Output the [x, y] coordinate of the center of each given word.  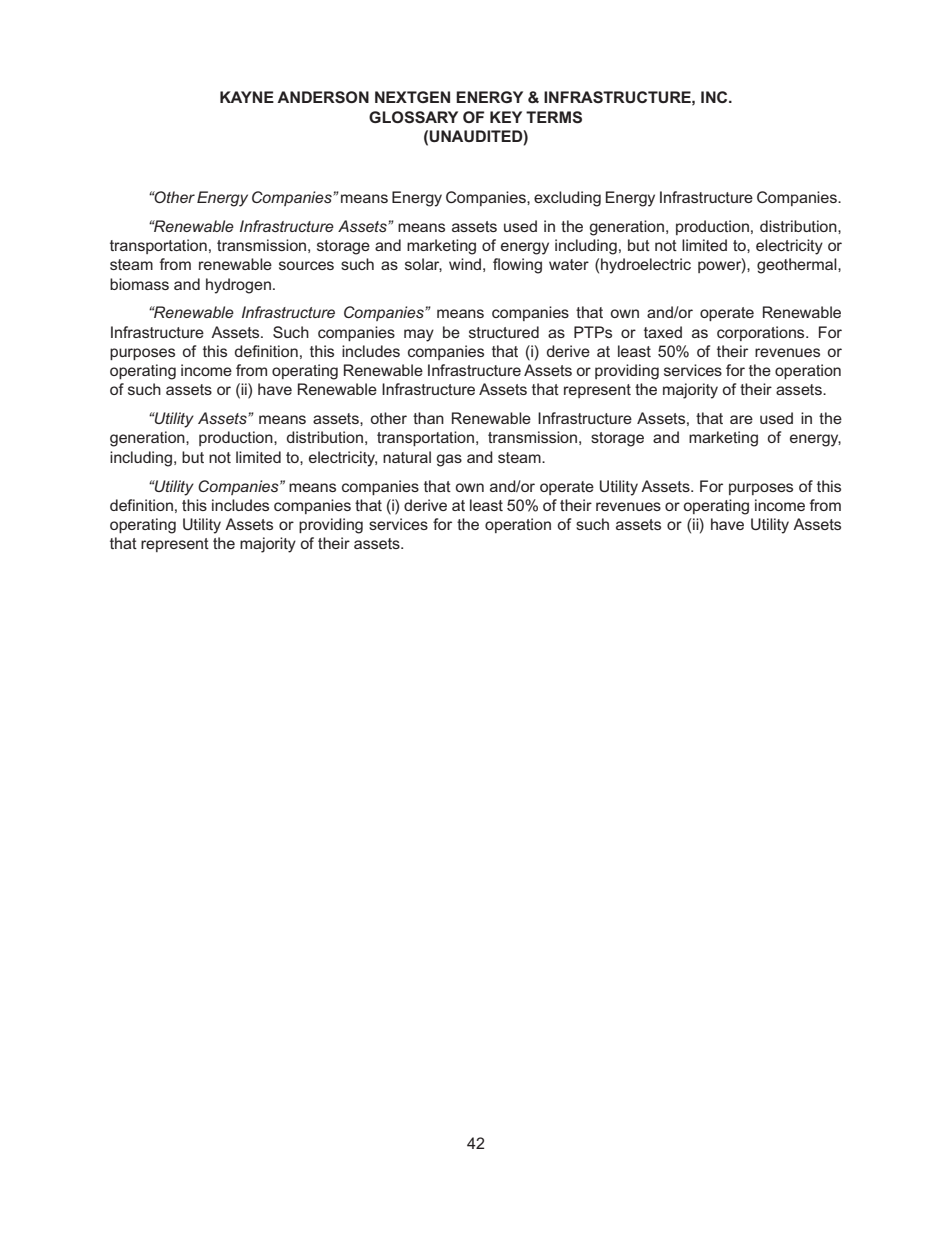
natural [407, 457]
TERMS [554, 117]
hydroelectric [646, 266]
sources [306, 265]
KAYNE [247, 97]
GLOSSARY [413, 117]
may [419, 335]
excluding [567, 199]
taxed [663, 332]
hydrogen [238, 286]
